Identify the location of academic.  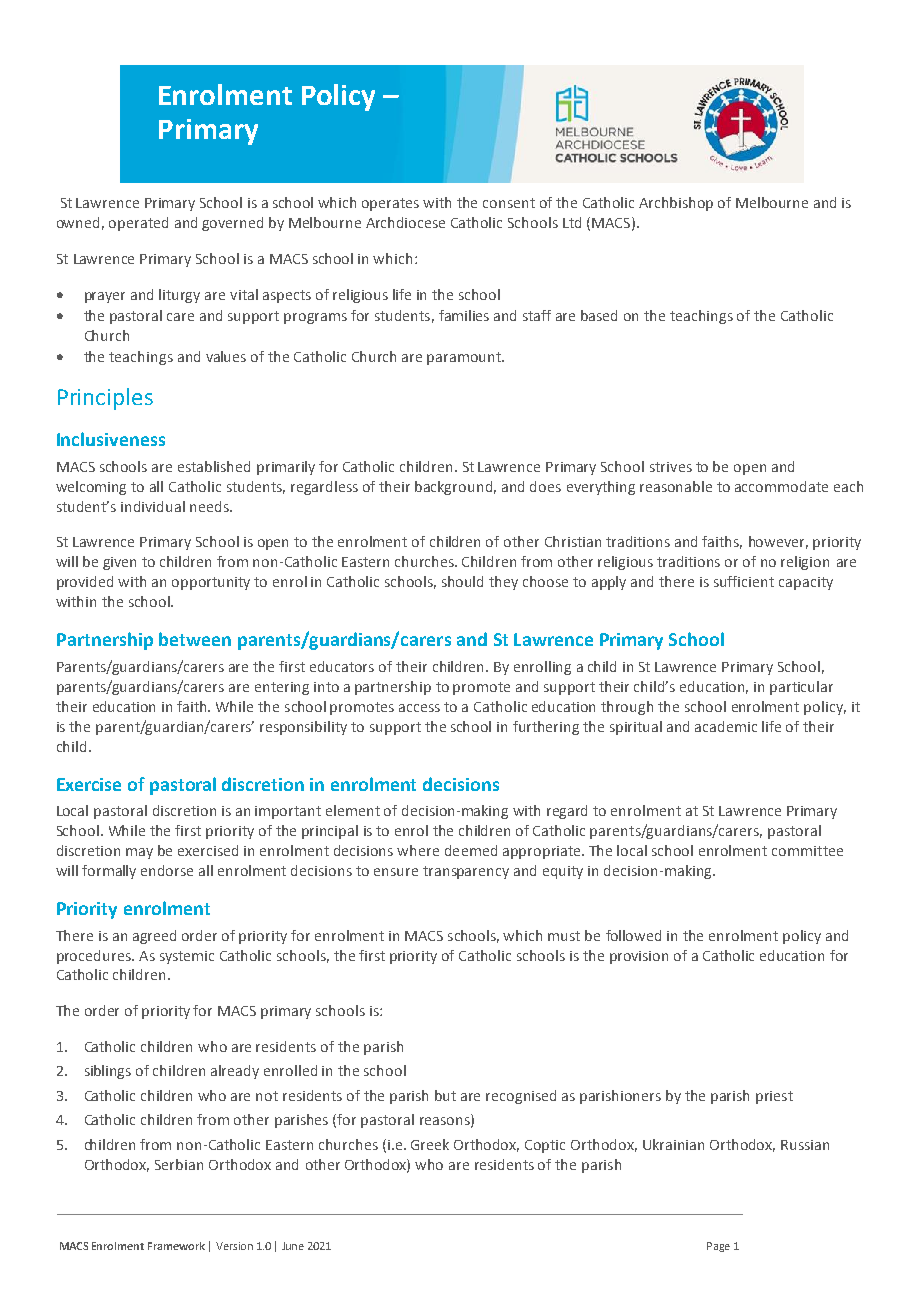
(726, 726).
